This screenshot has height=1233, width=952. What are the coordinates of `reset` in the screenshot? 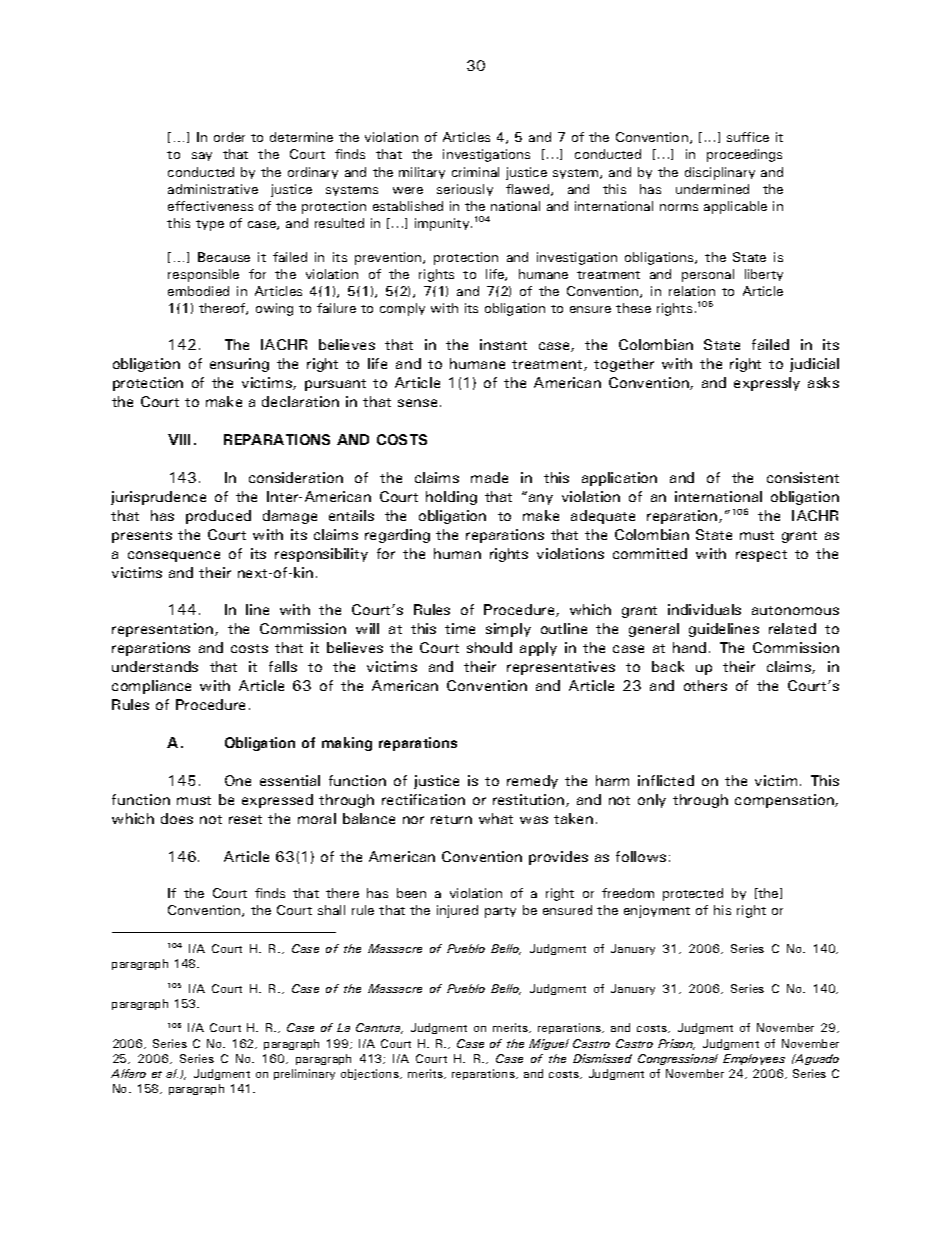 It's located at (245, 819).
